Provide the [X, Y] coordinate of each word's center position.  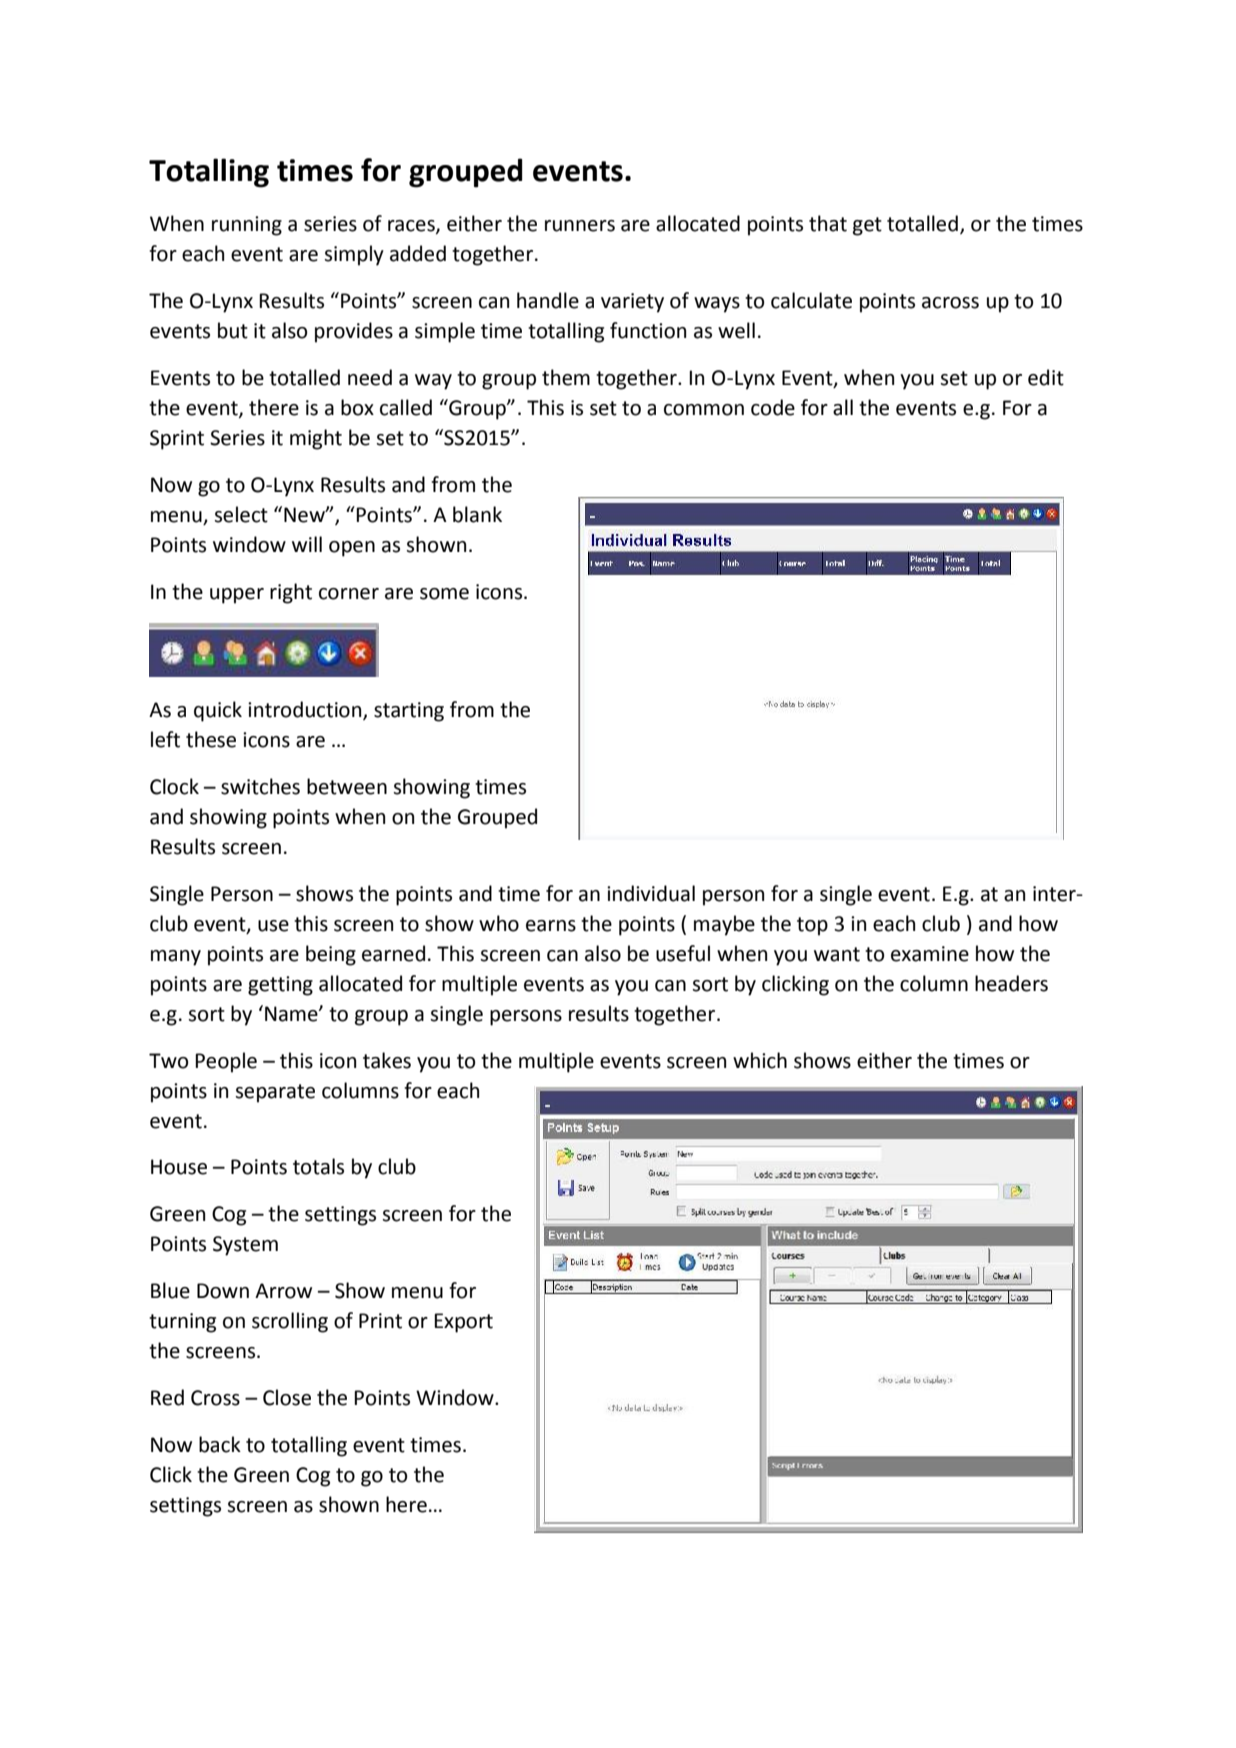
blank [477, 514]
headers [1011, 983]
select [241, 514]
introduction [306, 710]
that [828, 223]
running [247, 226]
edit [1046, 377]
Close [287, 1397]
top [812, 926]
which [760, 1060]
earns [551, 926]
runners [580, 226]
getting [280, 986]
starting [409, 712]
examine [930, 954]
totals [318, 1166]
